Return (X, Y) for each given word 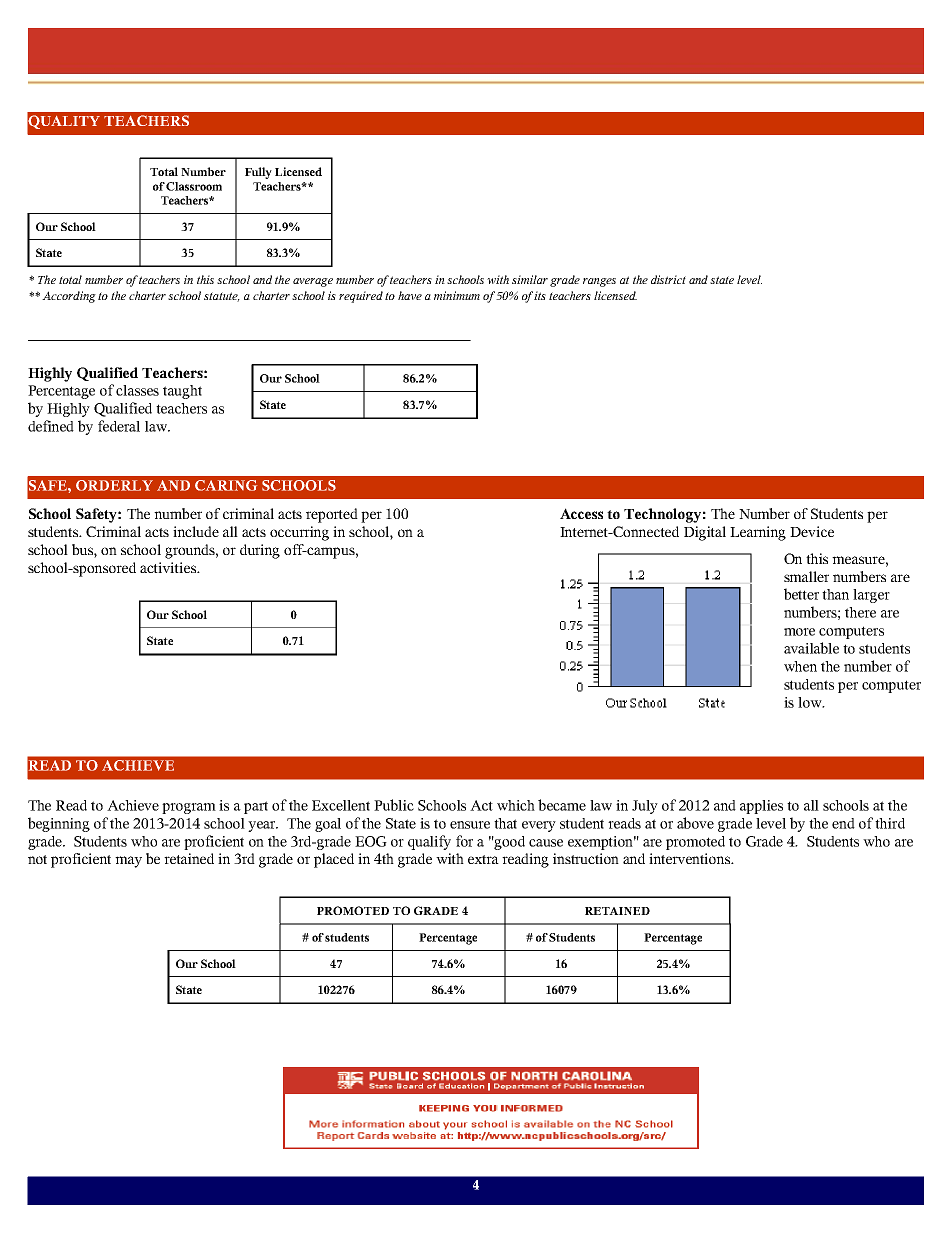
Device (812, 531)
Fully (258, 173)
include (196, 531)
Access (581, 513)
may (128, 862)
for (464, 841)
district (668, 279)
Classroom (194, 186)
